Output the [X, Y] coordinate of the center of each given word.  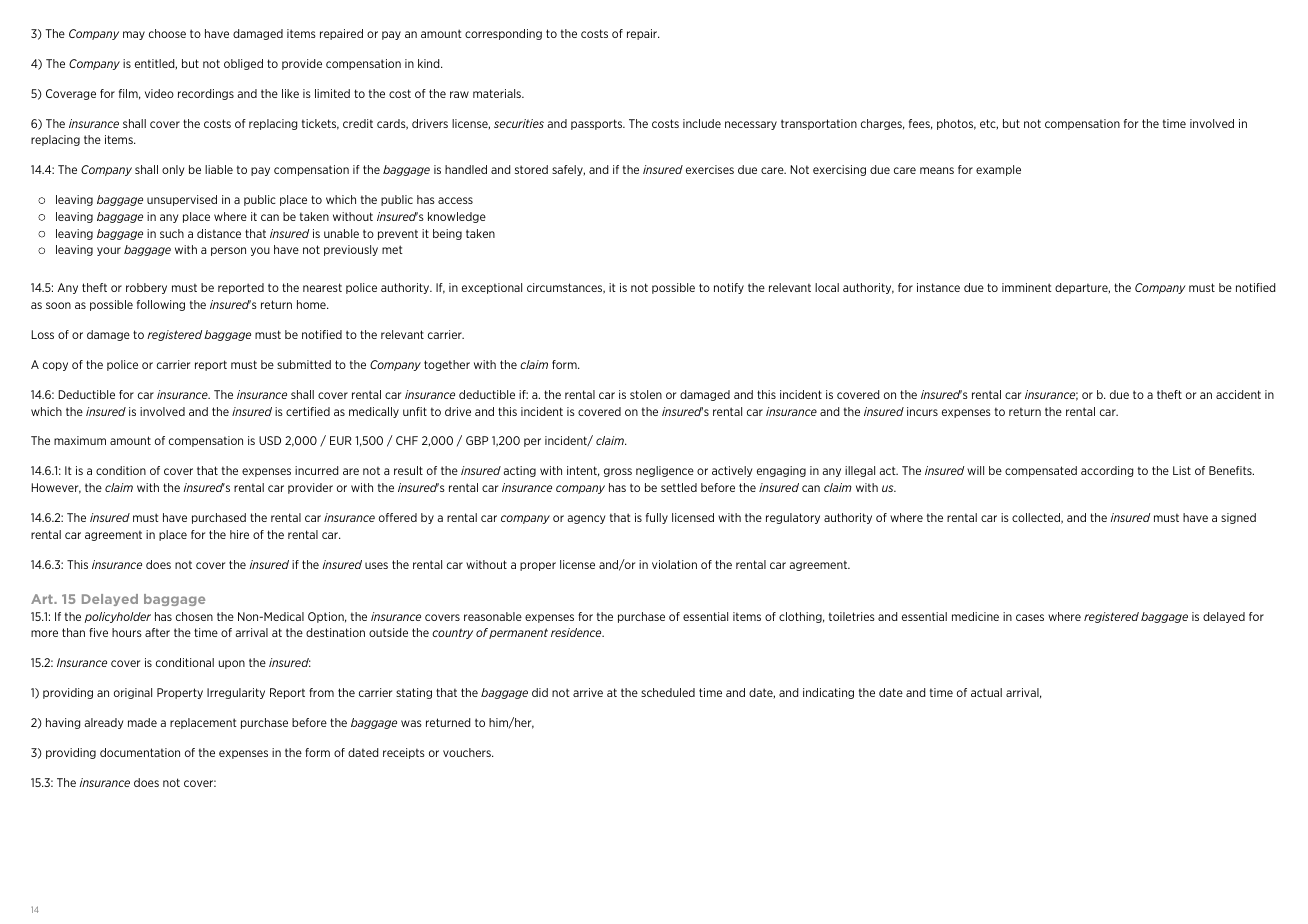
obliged [243, 64]
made [142, 722]
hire [239, 534]
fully [657, 518]
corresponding [503, 34]
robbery [146, 288]
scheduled [668, 692]
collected [1037, 518]
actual [986, 692]
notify [729, 288]
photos [956, 124]
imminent [1027, 287]
